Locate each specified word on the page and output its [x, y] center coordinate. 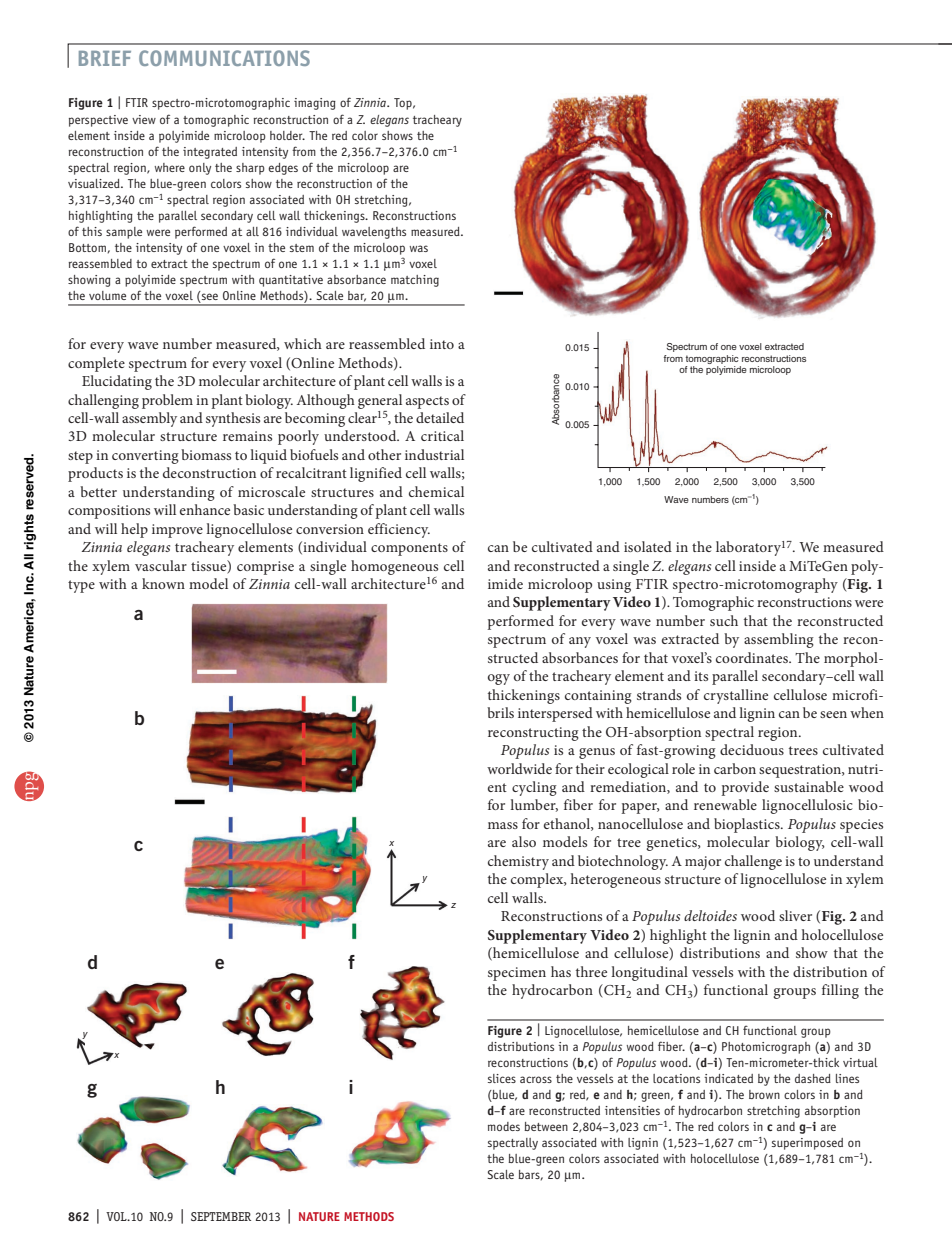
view [144, 119]
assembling [779, 640]
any [580, 642]
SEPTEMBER [221, 1216]
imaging [315, 104]
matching [415, 281]
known [163, 583]
